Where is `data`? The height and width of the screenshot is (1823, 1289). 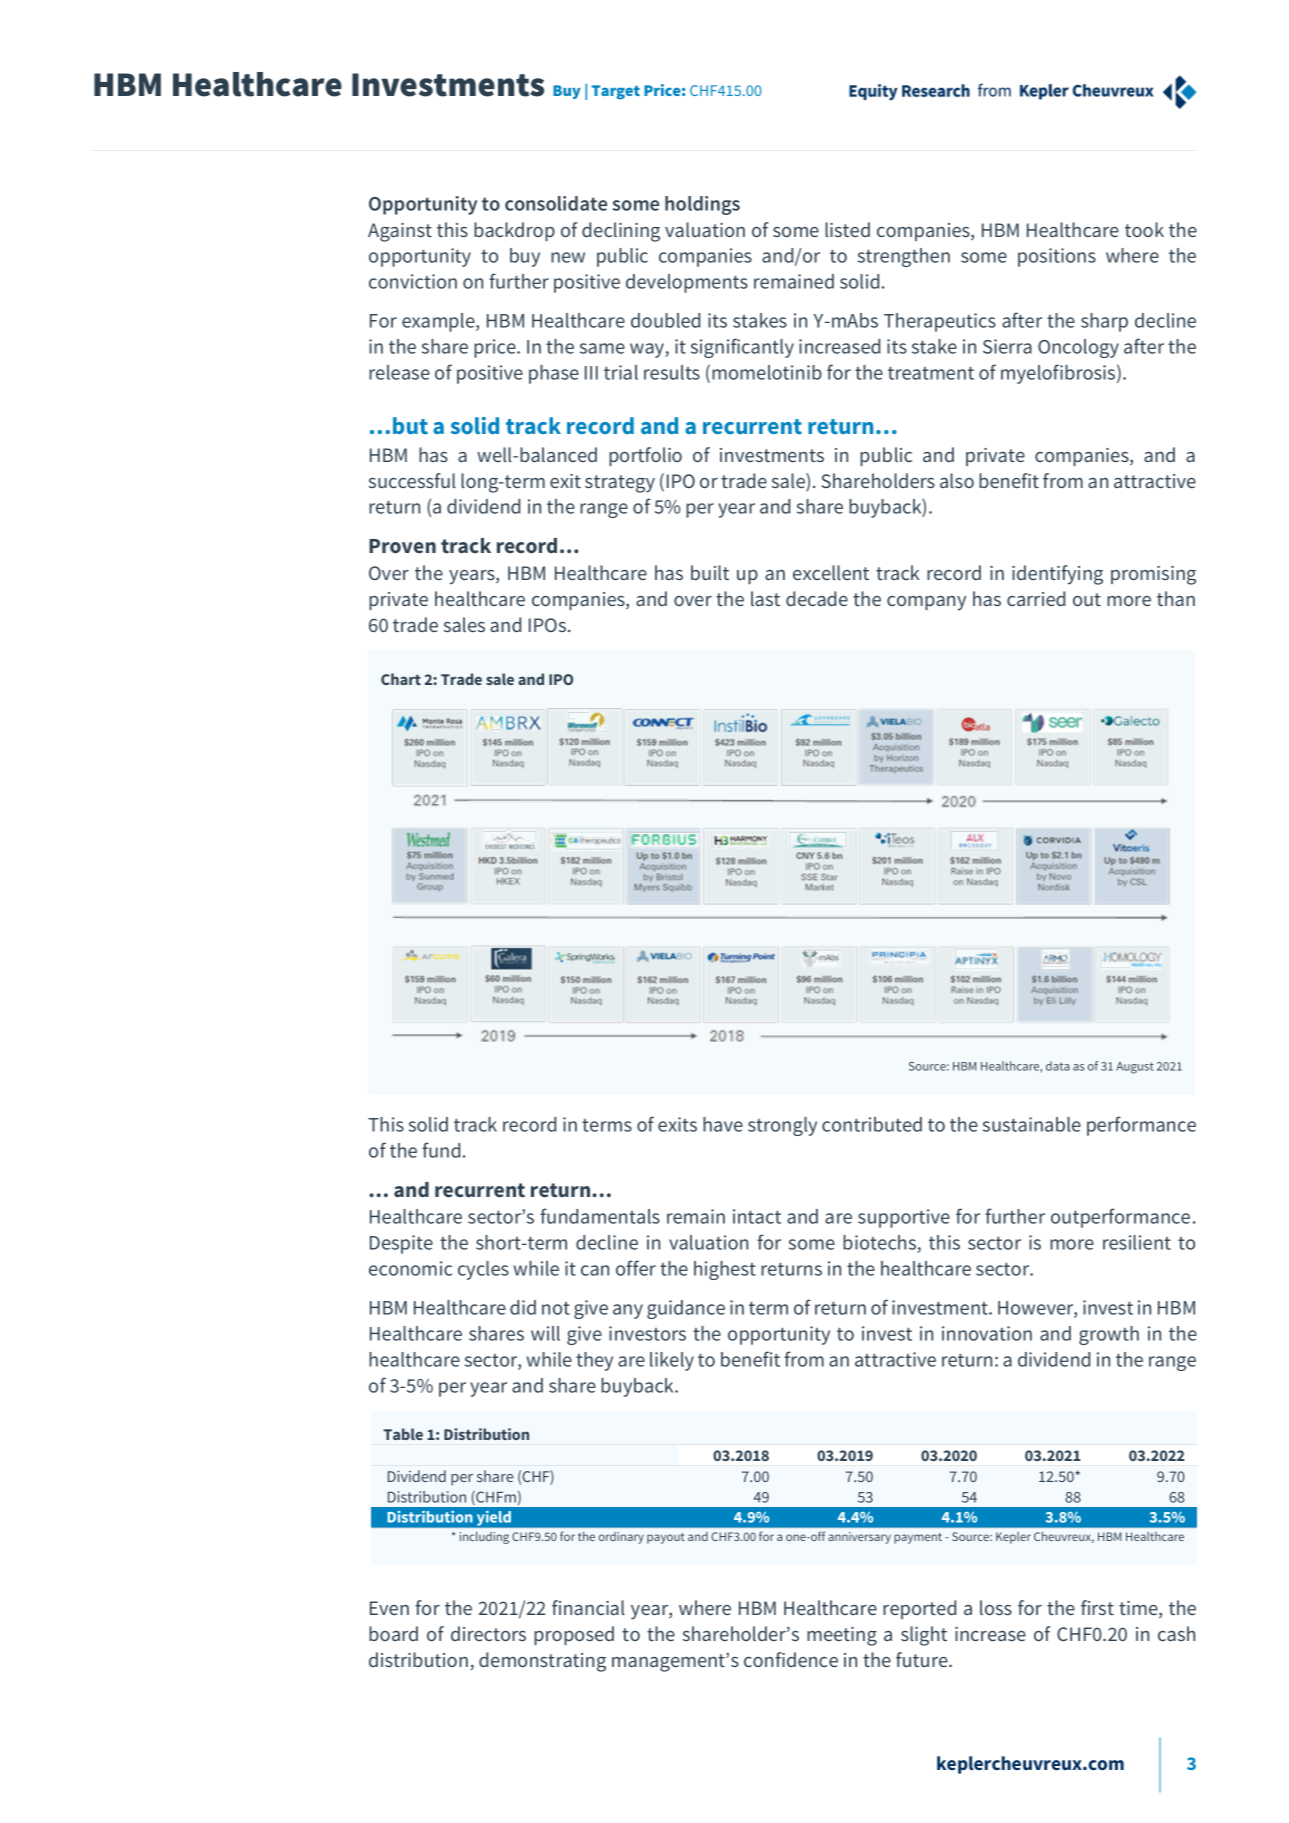 data is located at coordinates (1057, 1066).
